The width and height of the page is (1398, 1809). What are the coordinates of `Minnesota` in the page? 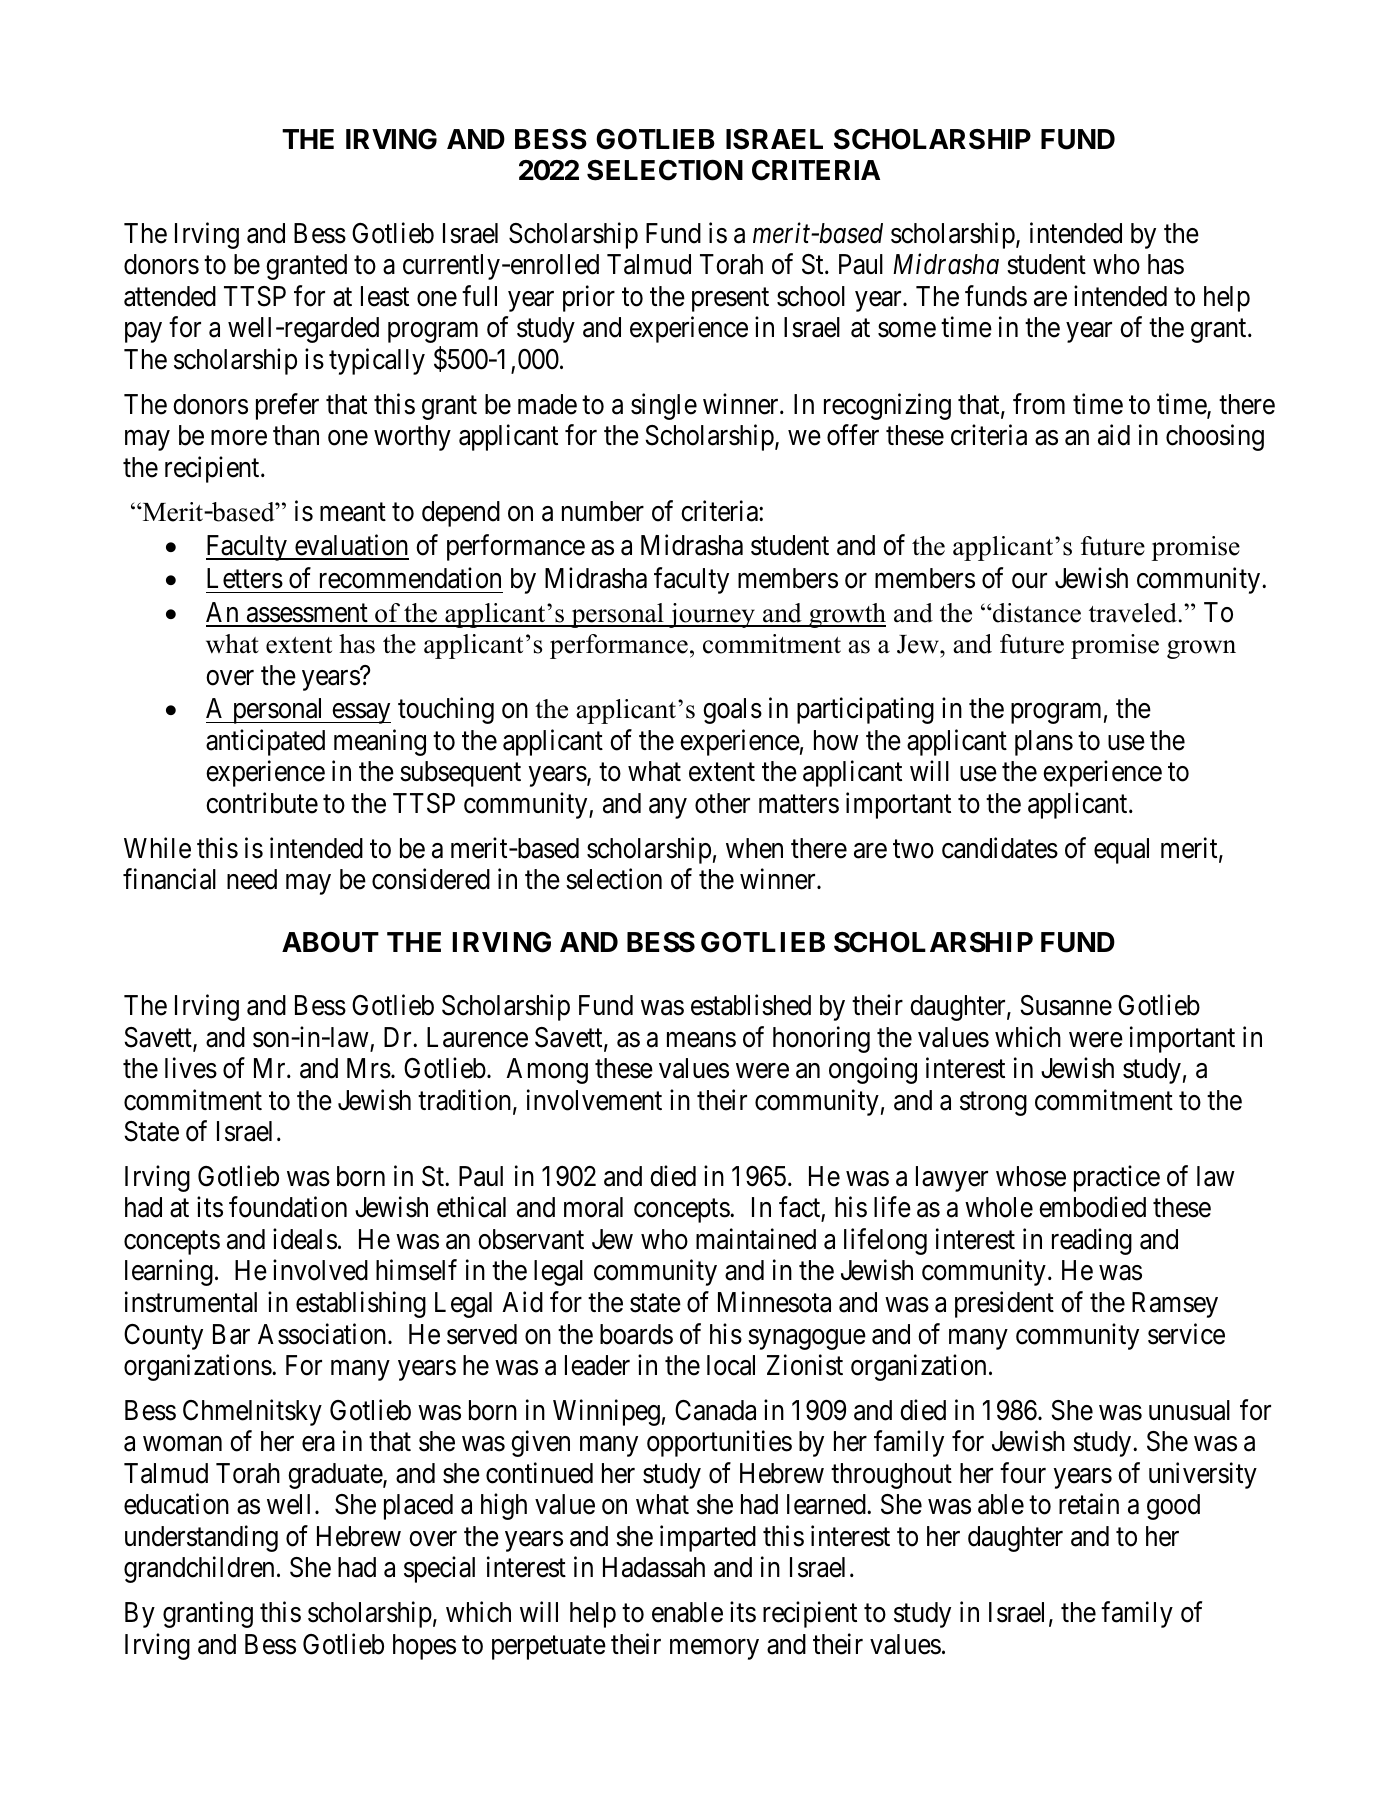 It's located at (774, 1302).
